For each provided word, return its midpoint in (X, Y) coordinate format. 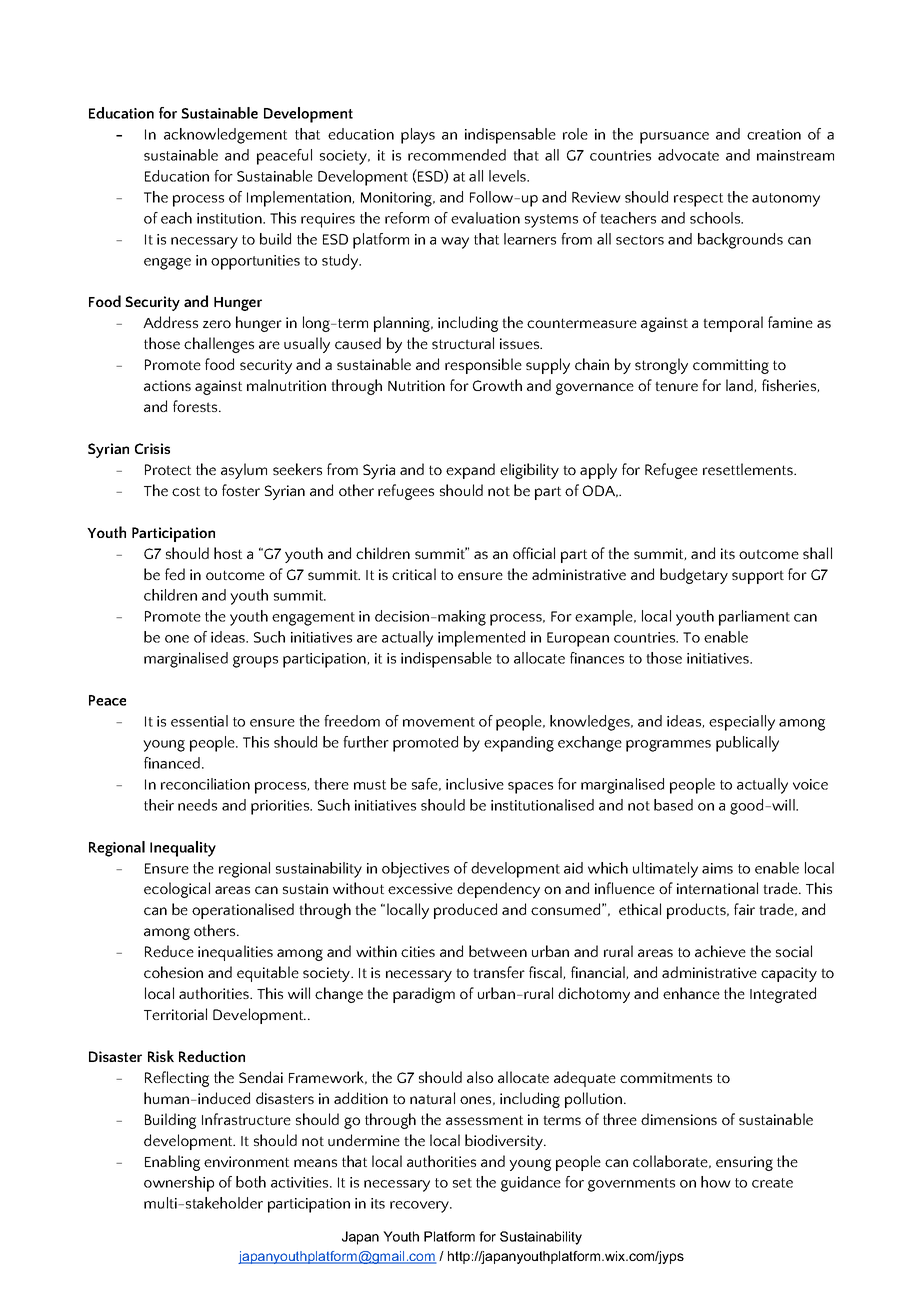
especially (742, 723)
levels (508, 176)
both (251, 1182)
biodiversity (505, 1142)
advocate (688, 155)
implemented (481, 639)
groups (255, 662)
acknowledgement (225, 136)
